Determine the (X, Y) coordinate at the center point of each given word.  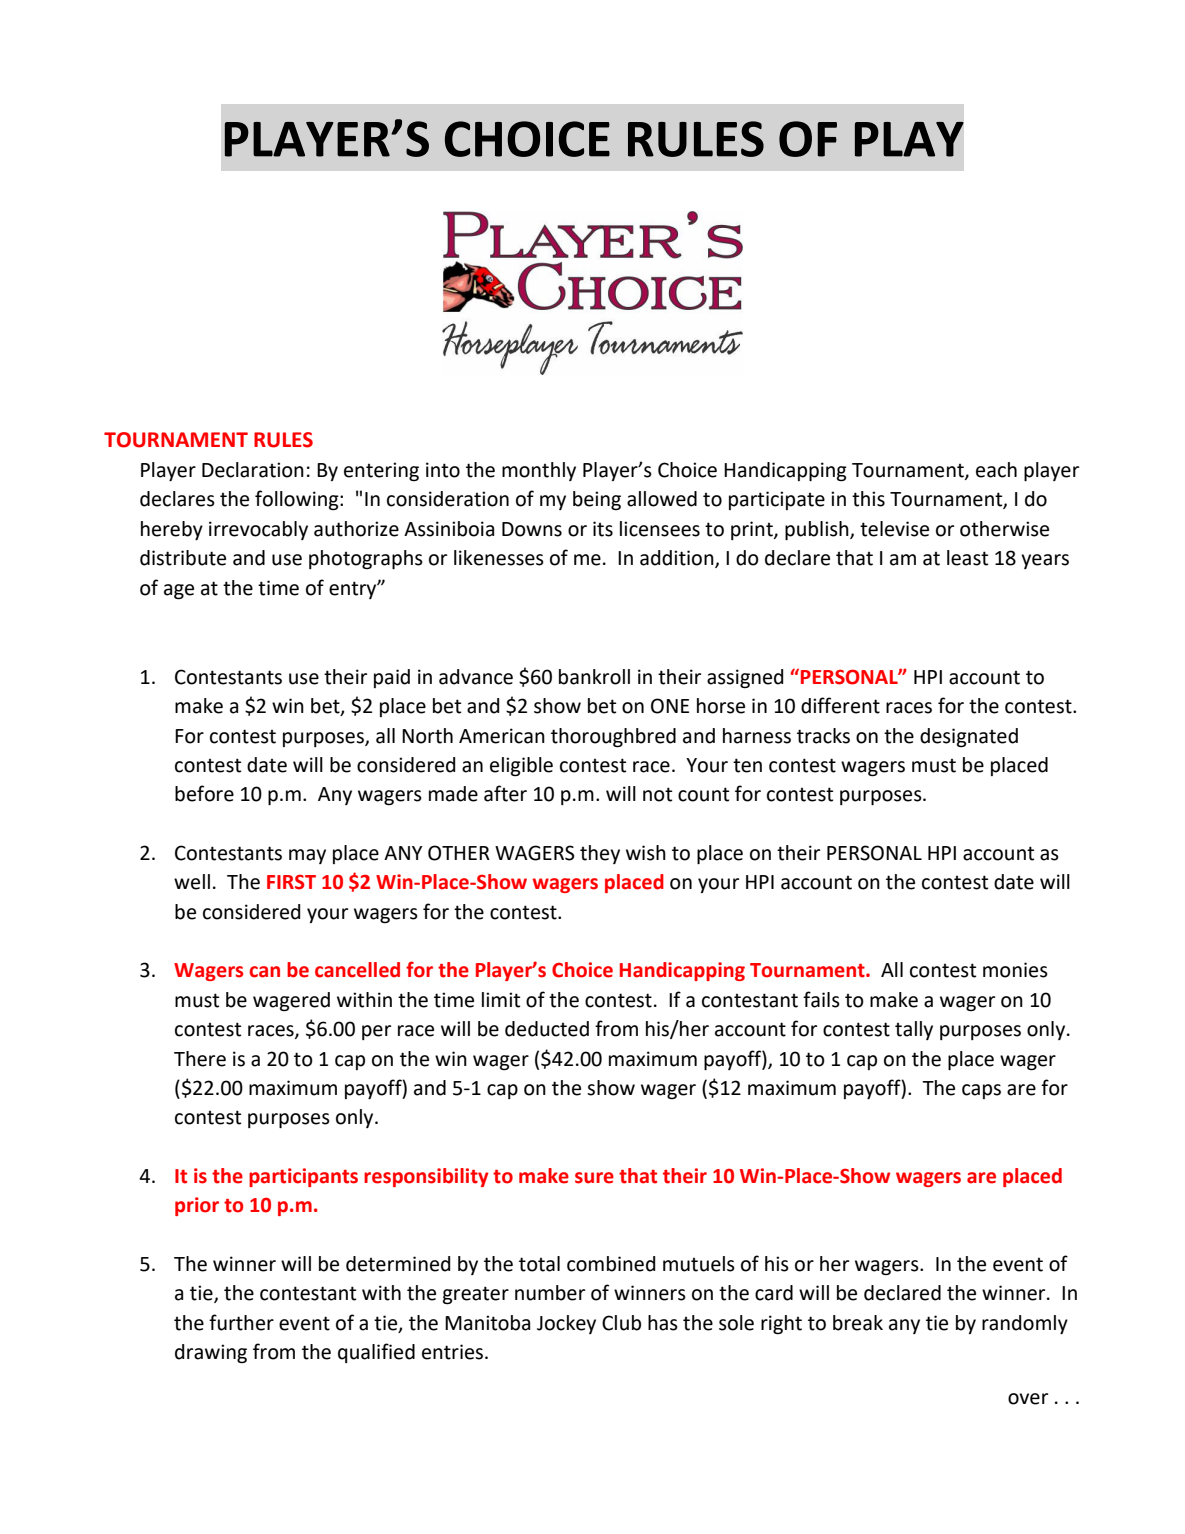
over (1028, 1399)
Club (621, 1323)
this (868, 499)
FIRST (291, 882)
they (600, 854)
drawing (211, 1354)
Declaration (253, 470)
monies (1015, 970)
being (597, 501)
